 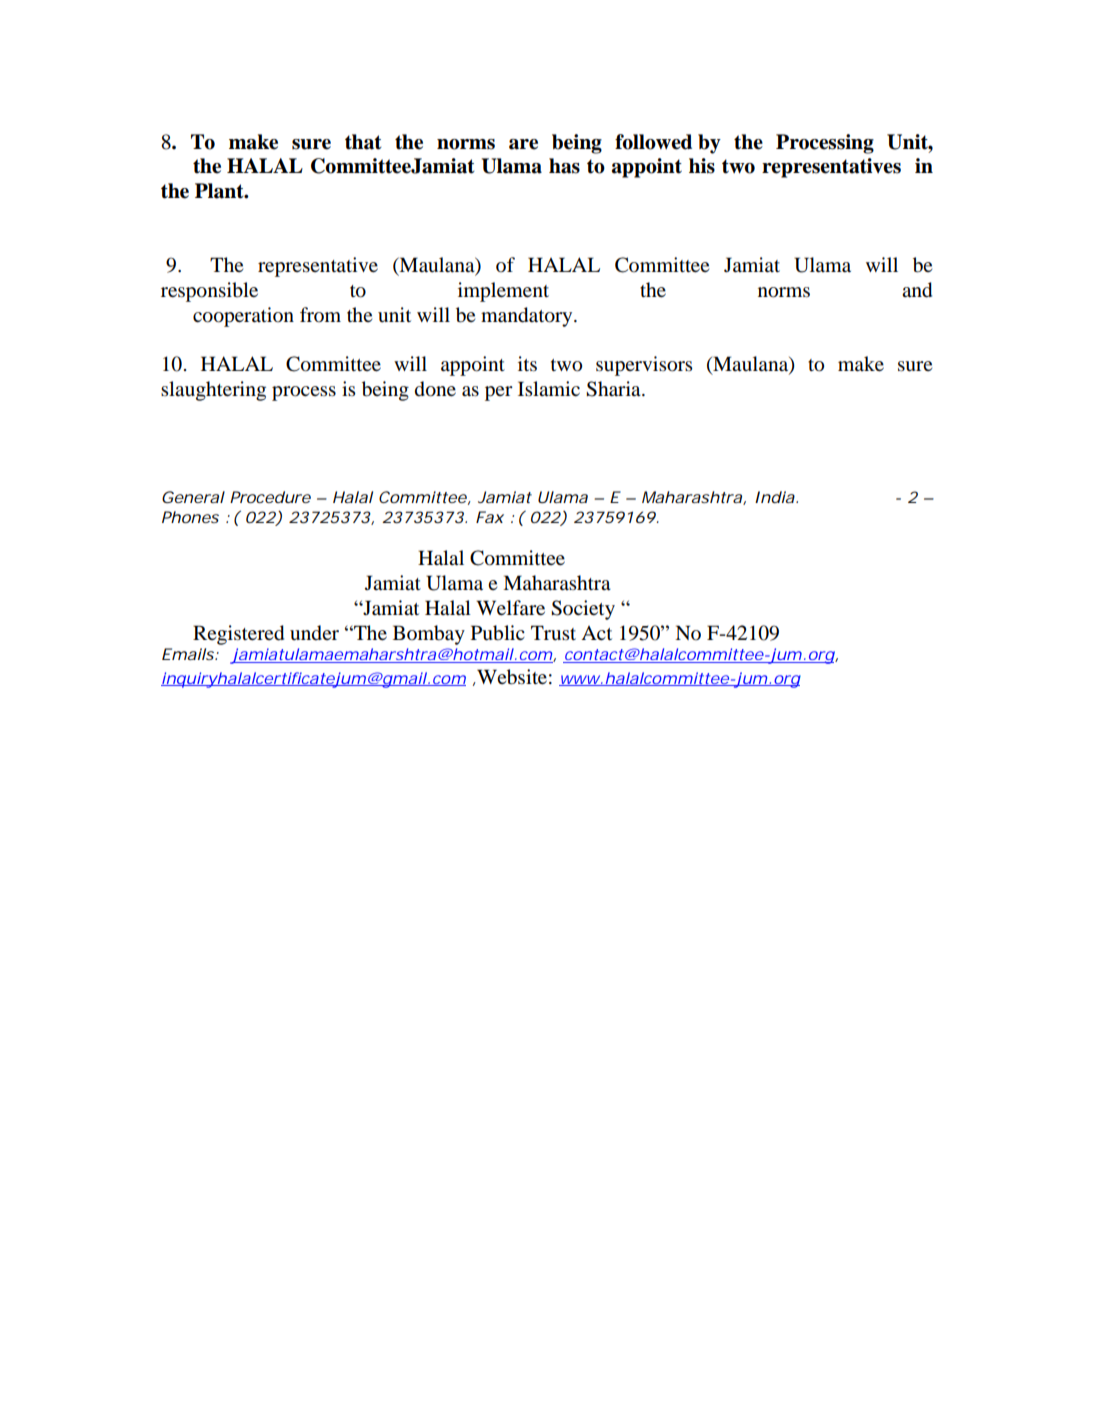 I want to click on that, so click(x=363, y=142).
